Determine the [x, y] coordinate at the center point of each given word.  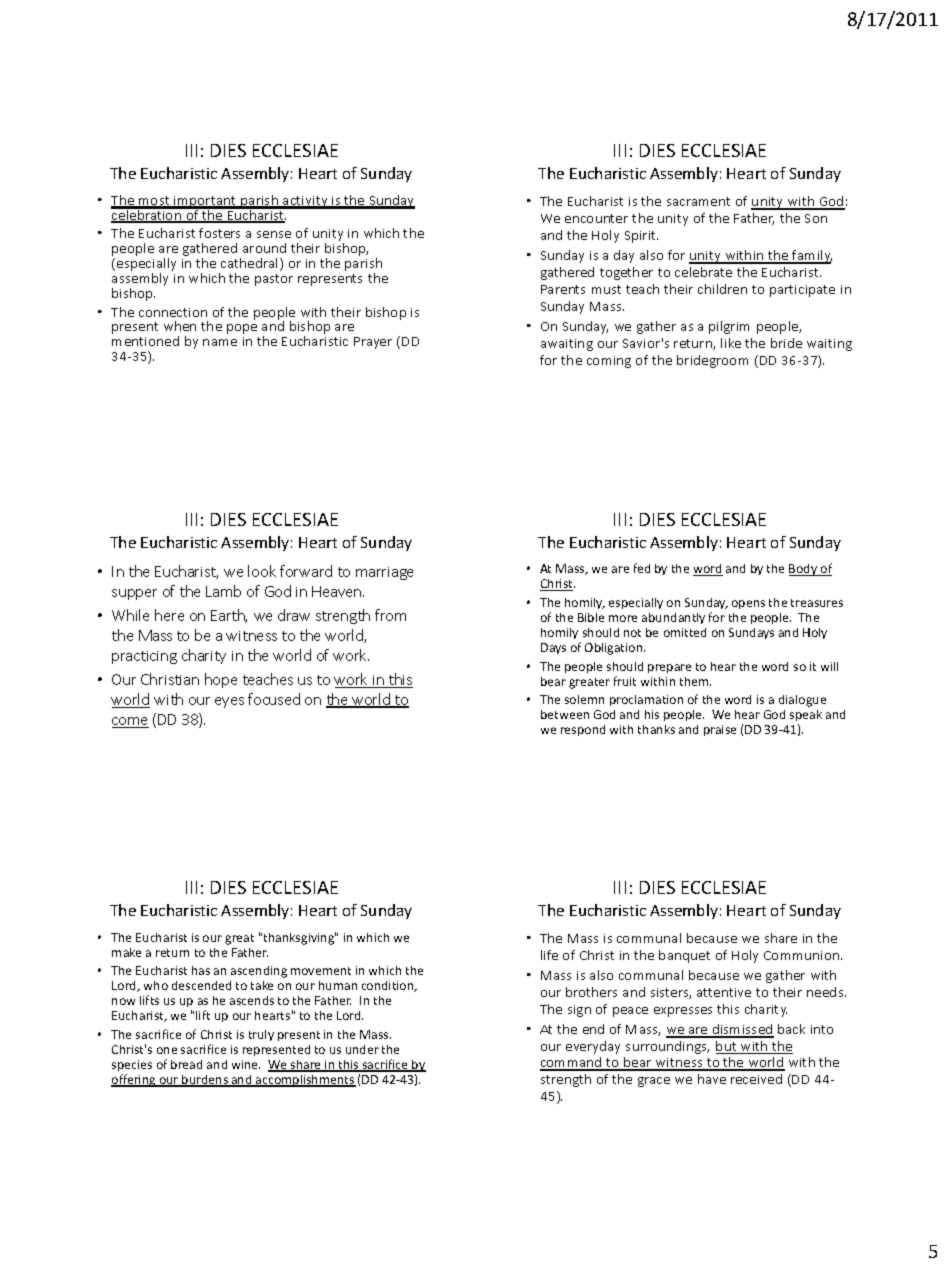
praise [720, 730]
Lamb [223, 591]
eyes [229, 702]
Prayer [373, 343]
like [731, 343]
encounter [596, 218]
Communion [803, 955]
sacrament [698, 201]
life [549, 955]
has [201, 970]
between [565, 714]
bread [186, 1064]
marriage [384, 573]
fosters [219, 233]
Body [804, 570]
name [220, 342]
